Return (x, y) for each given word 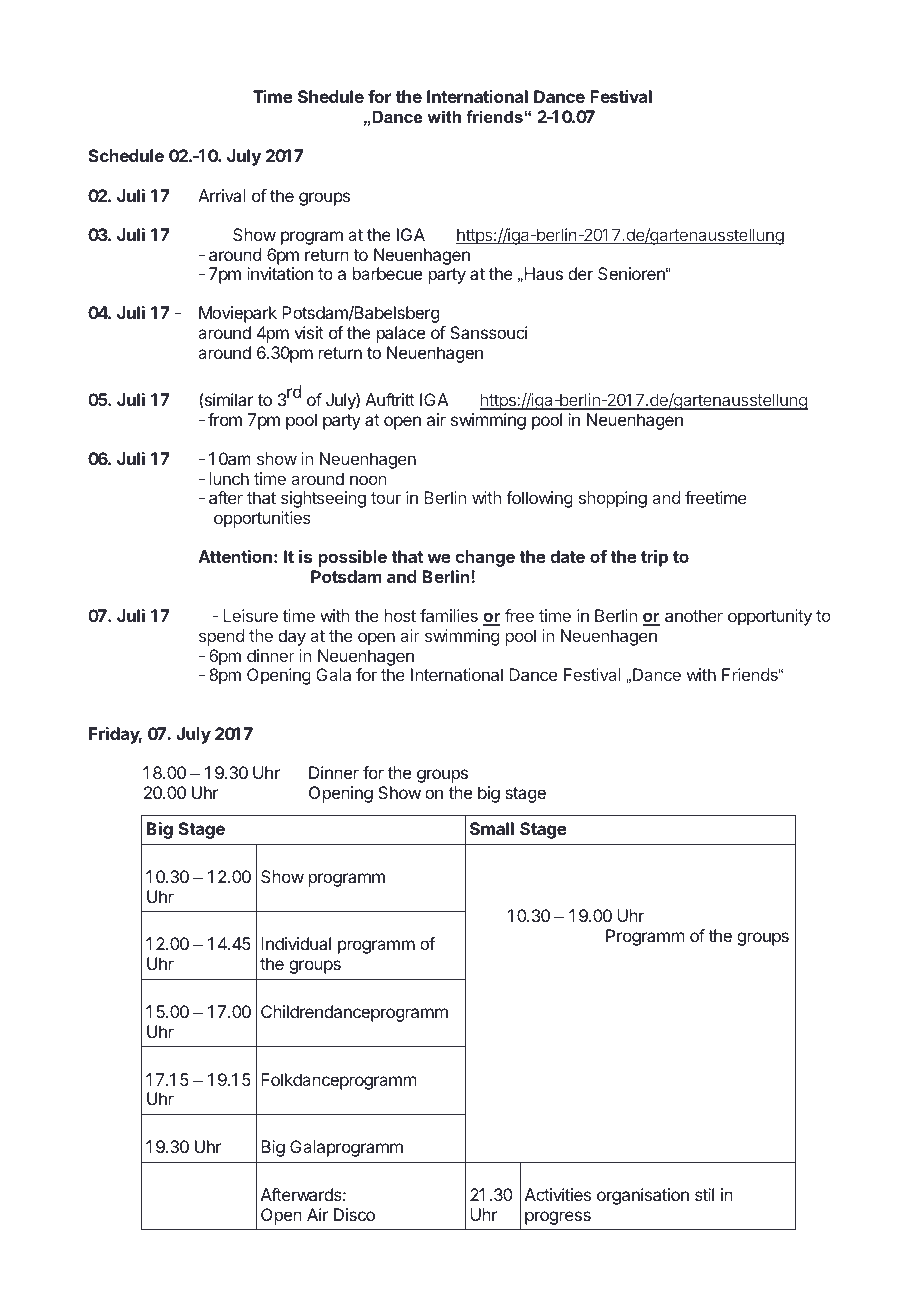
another (694, 615)
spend (221, 637)
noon (368, 480)
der (580, 273)
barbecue (387, 273)
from (225, 419)
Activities (558, 1194)
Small (492, 828)
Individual (296, 943)
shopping (613, 499)
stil (704, 1194)
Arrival (222, 195)
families (449, 615)
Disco (354, 1214)
